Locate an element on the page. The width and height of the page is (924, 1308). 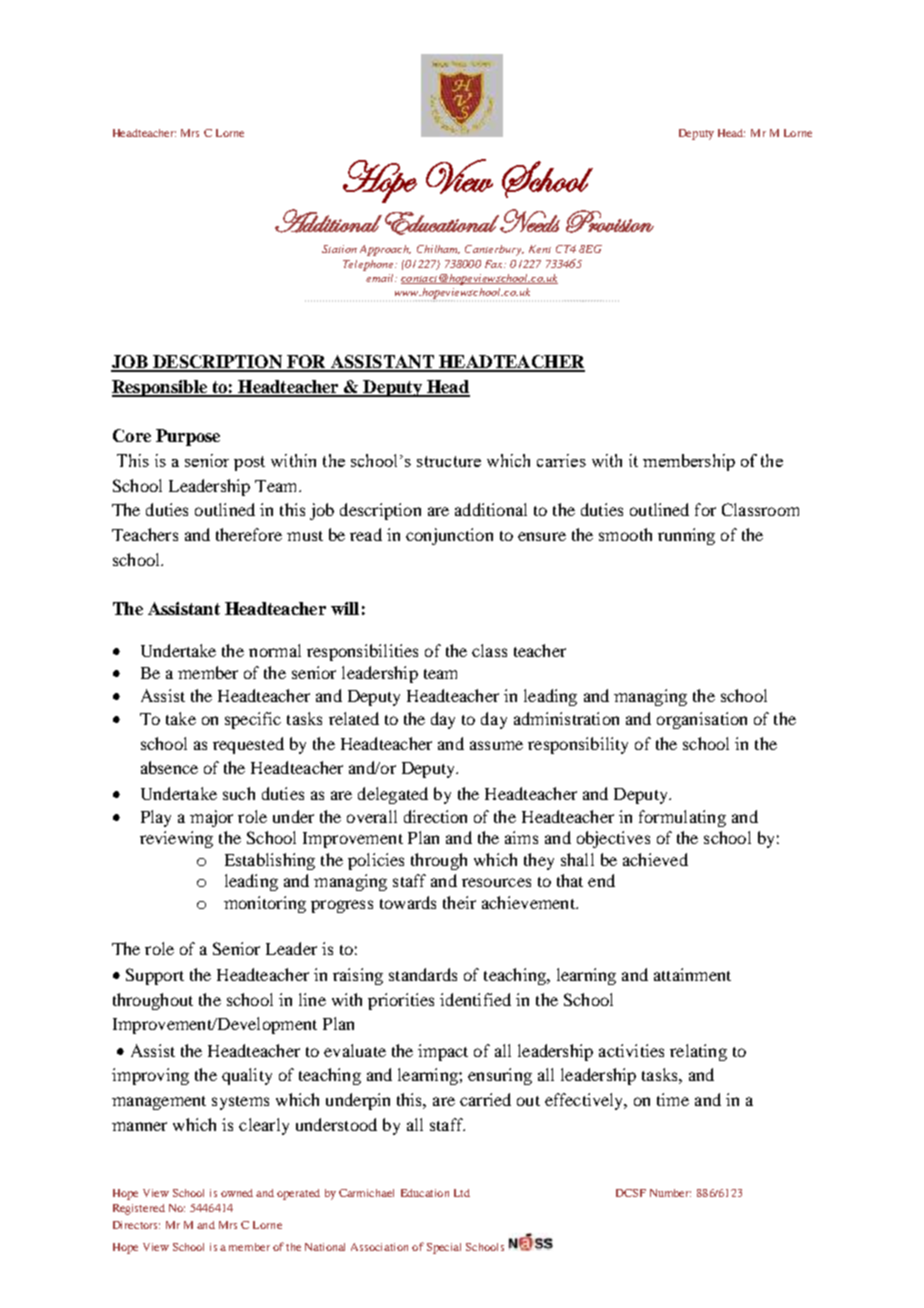
smooth is located at coordinates (625, 534).
